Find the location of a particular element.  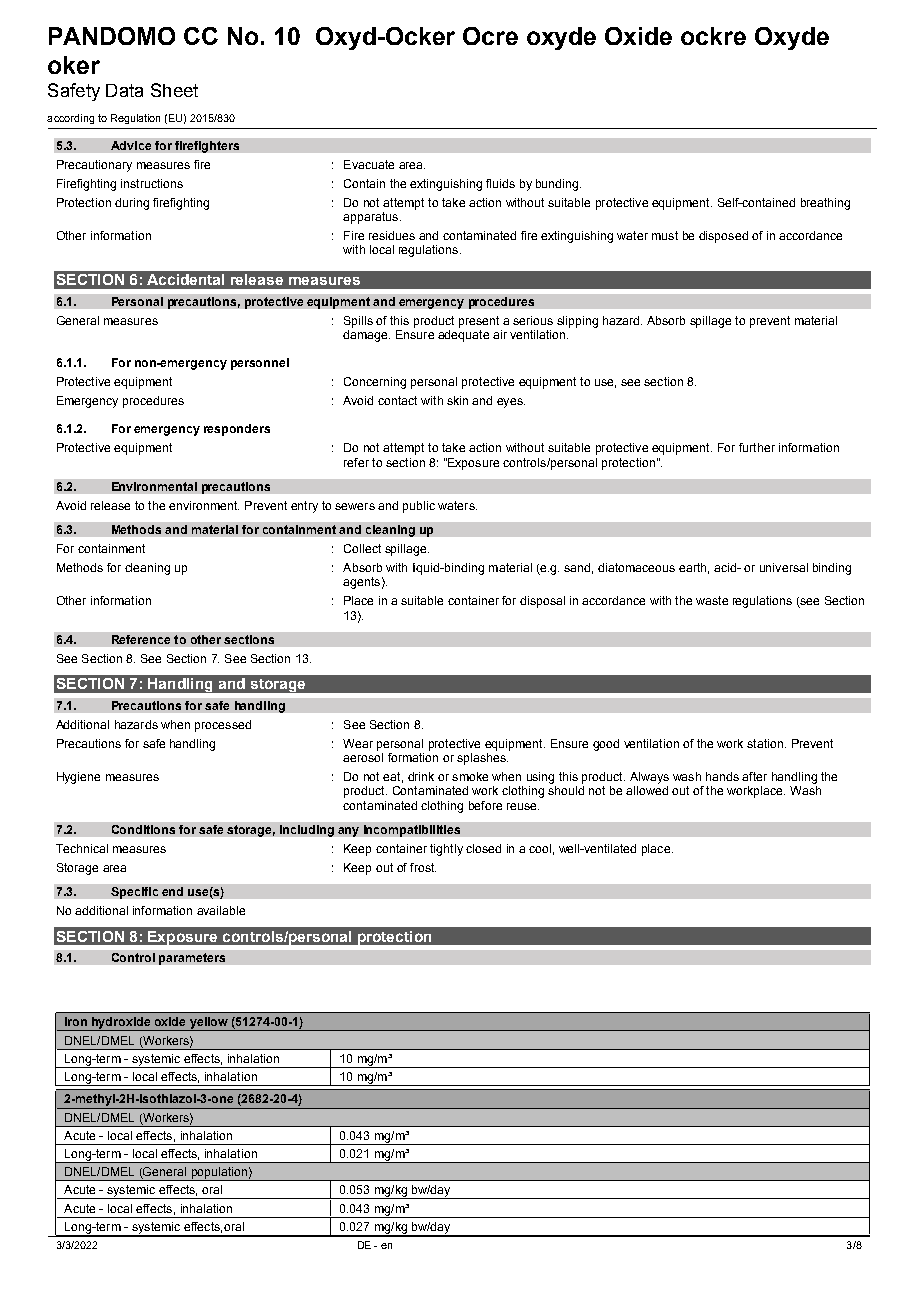

available is located at coordinates (221, 910).
